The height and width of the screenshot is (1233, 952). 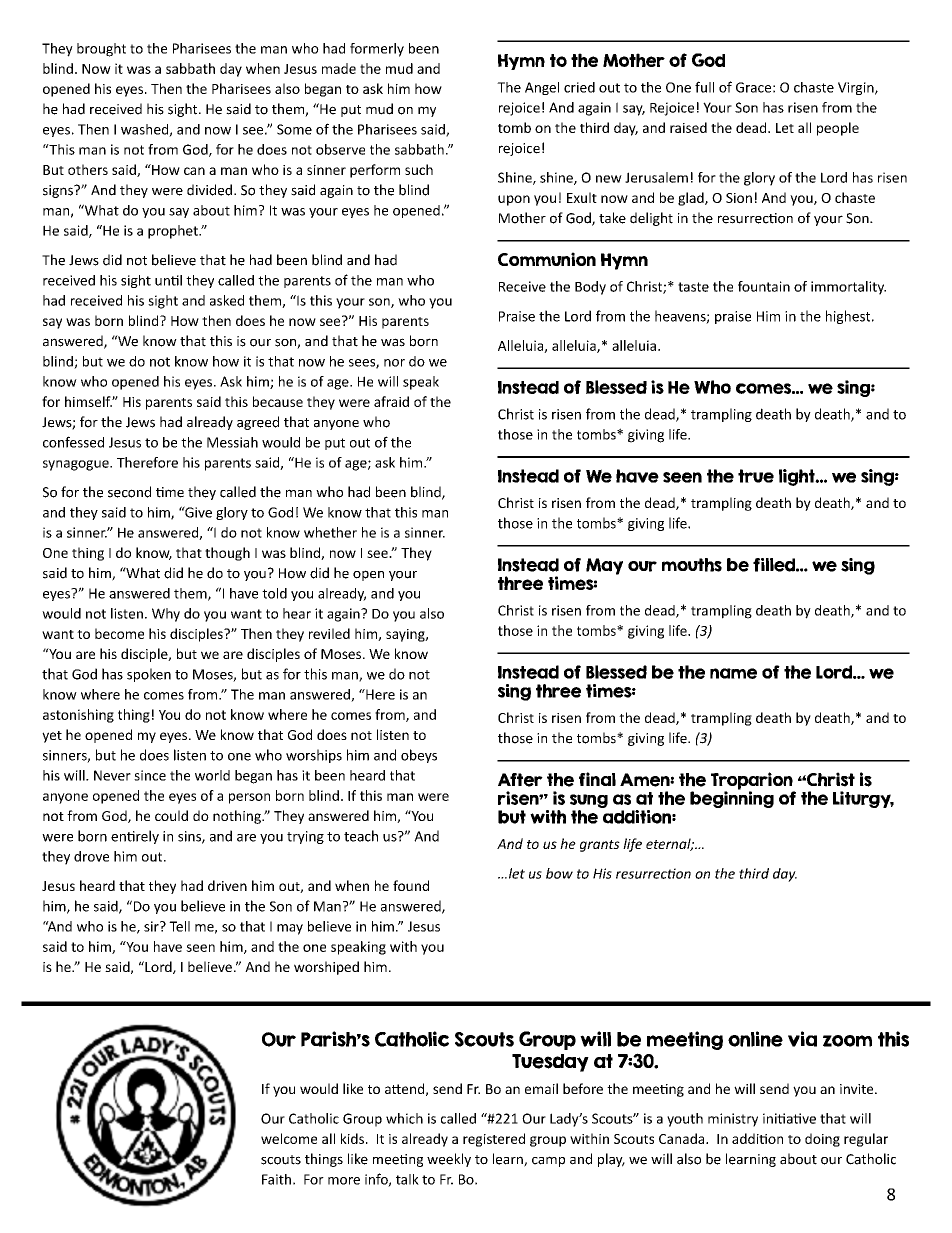 What do you see at coordinates (520, 780) in the screenshot?
I see `After` at bounding box center [520, 780].
